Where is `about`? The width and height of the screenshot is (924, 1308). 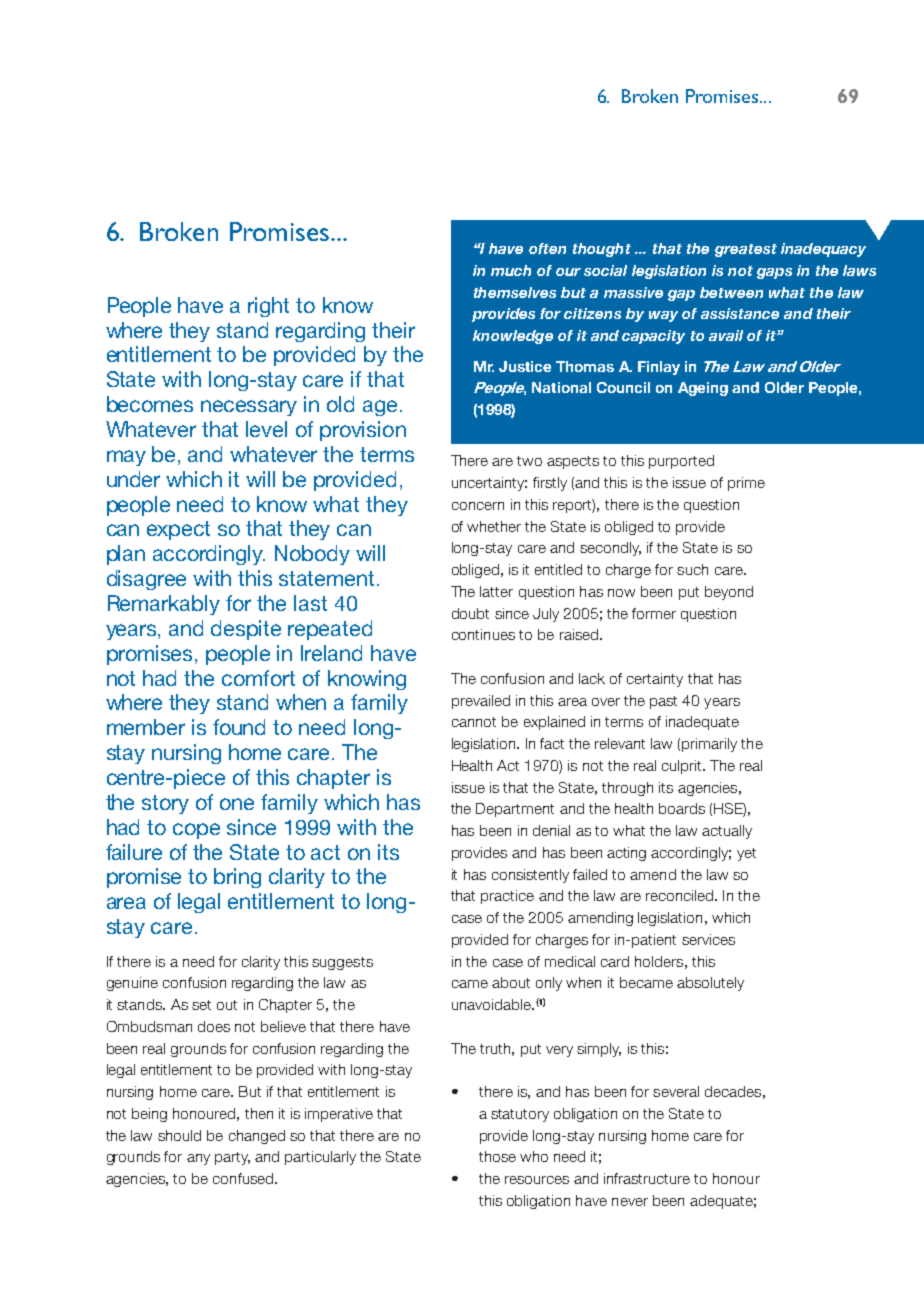 about is located at coordinates (511, 982).
